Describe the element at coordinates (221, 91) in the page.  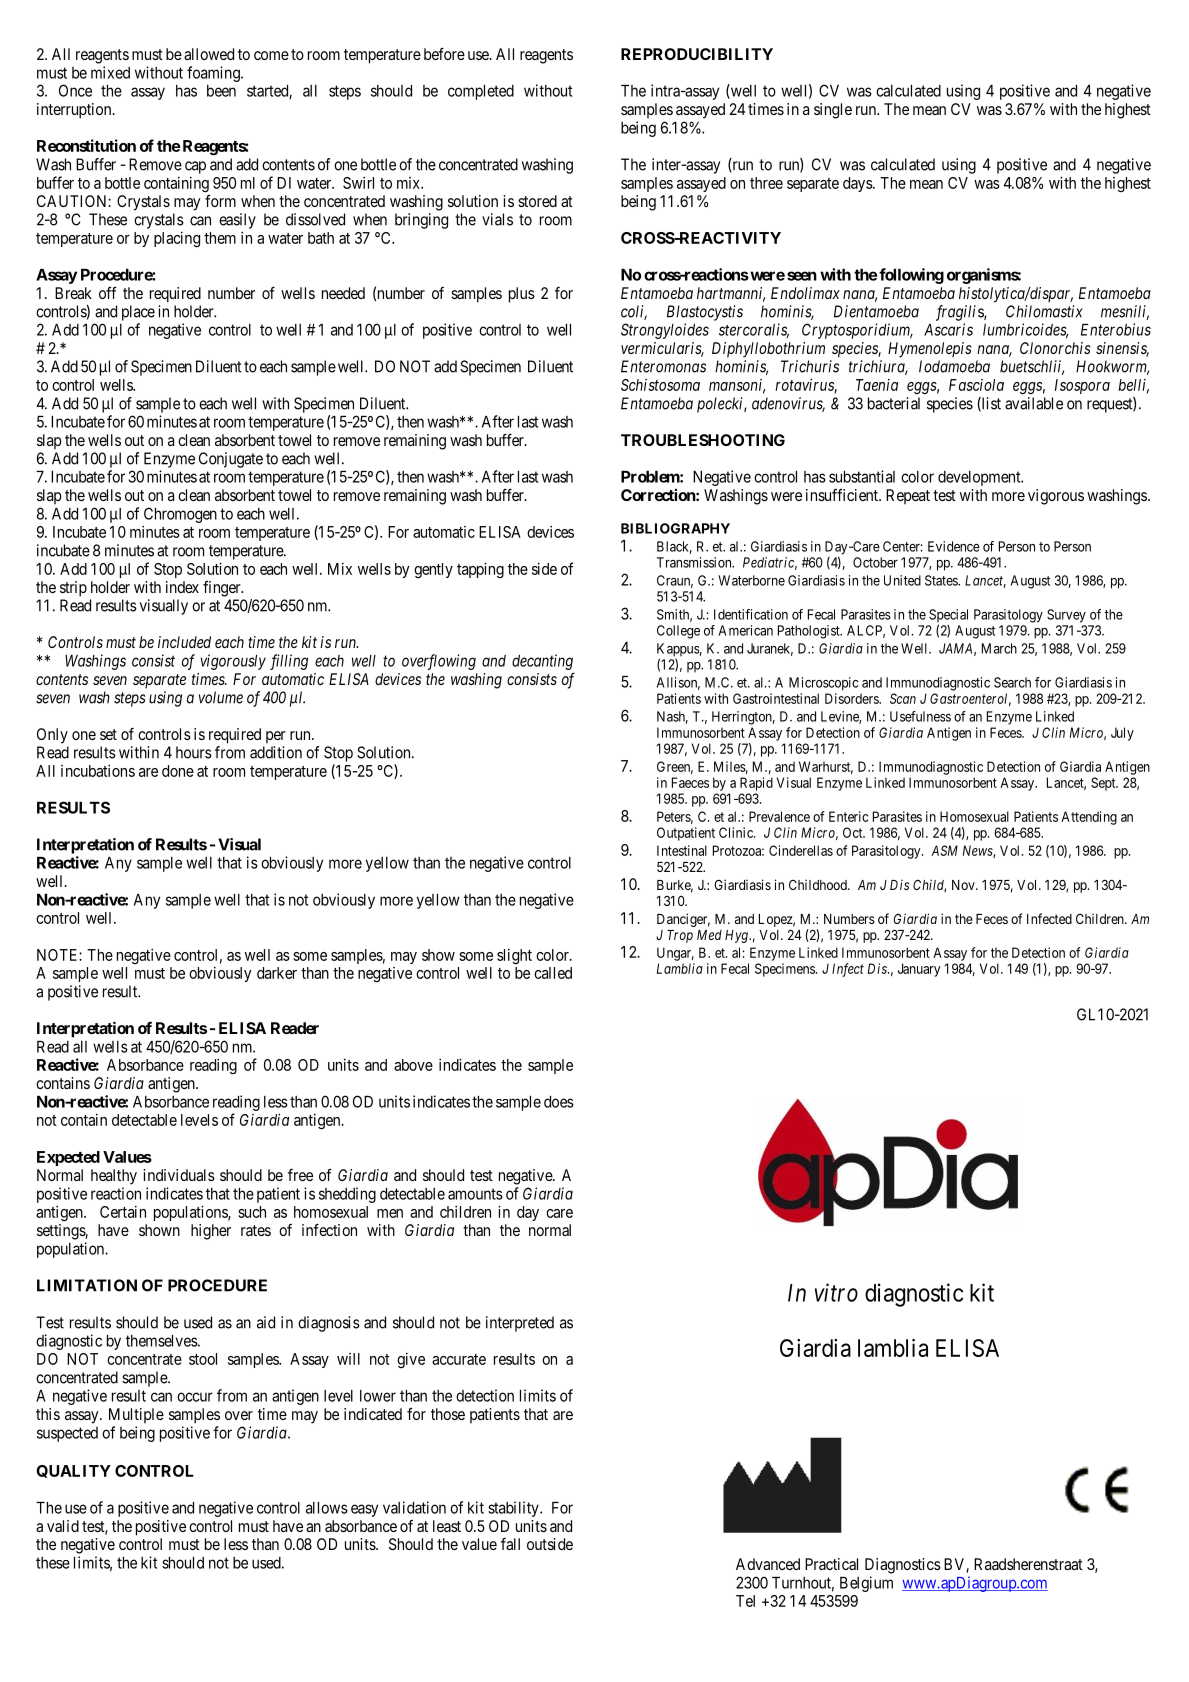
I see `been` at that location.
